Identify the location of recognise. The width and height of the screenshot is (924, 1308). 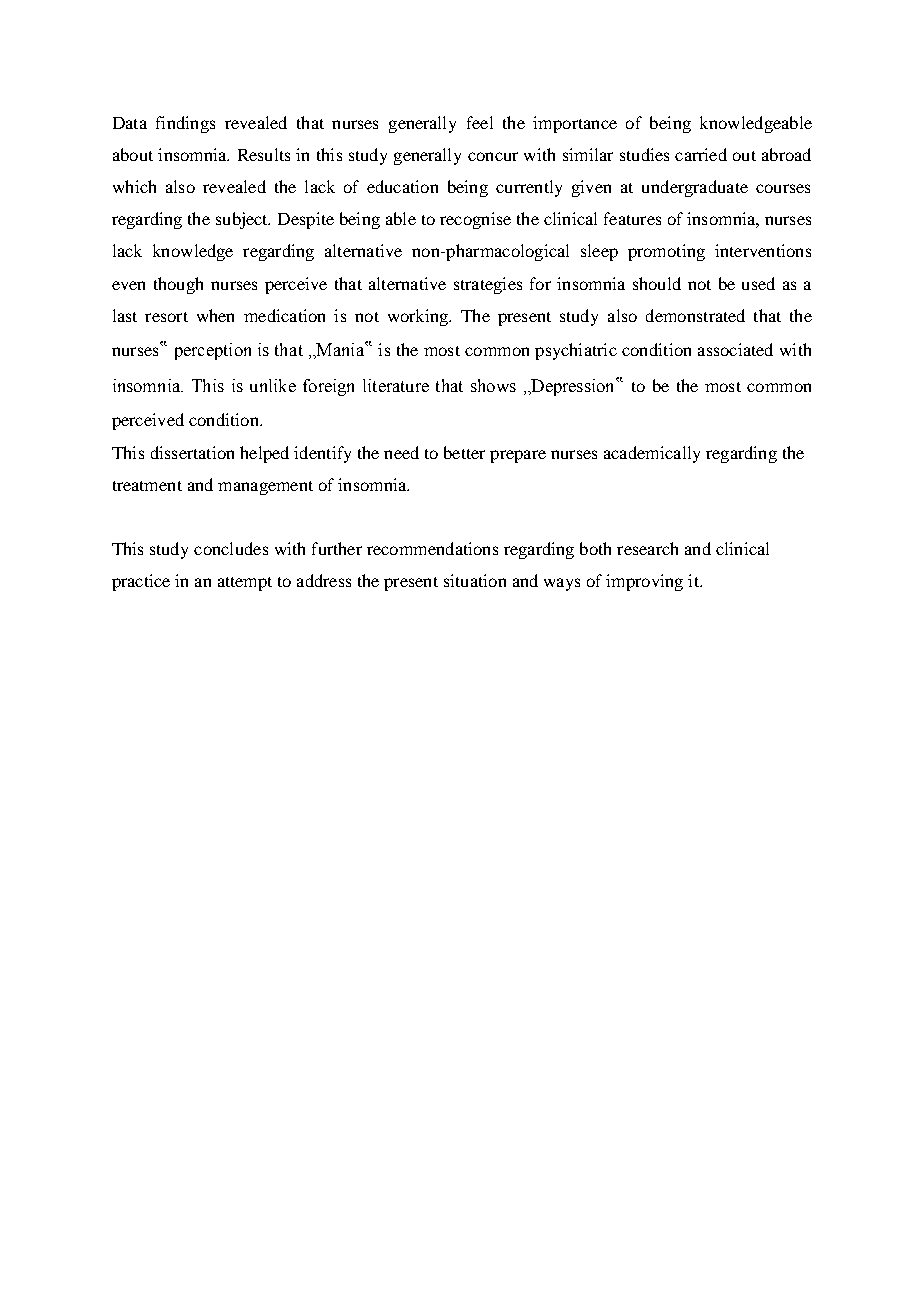
(475, 220).
